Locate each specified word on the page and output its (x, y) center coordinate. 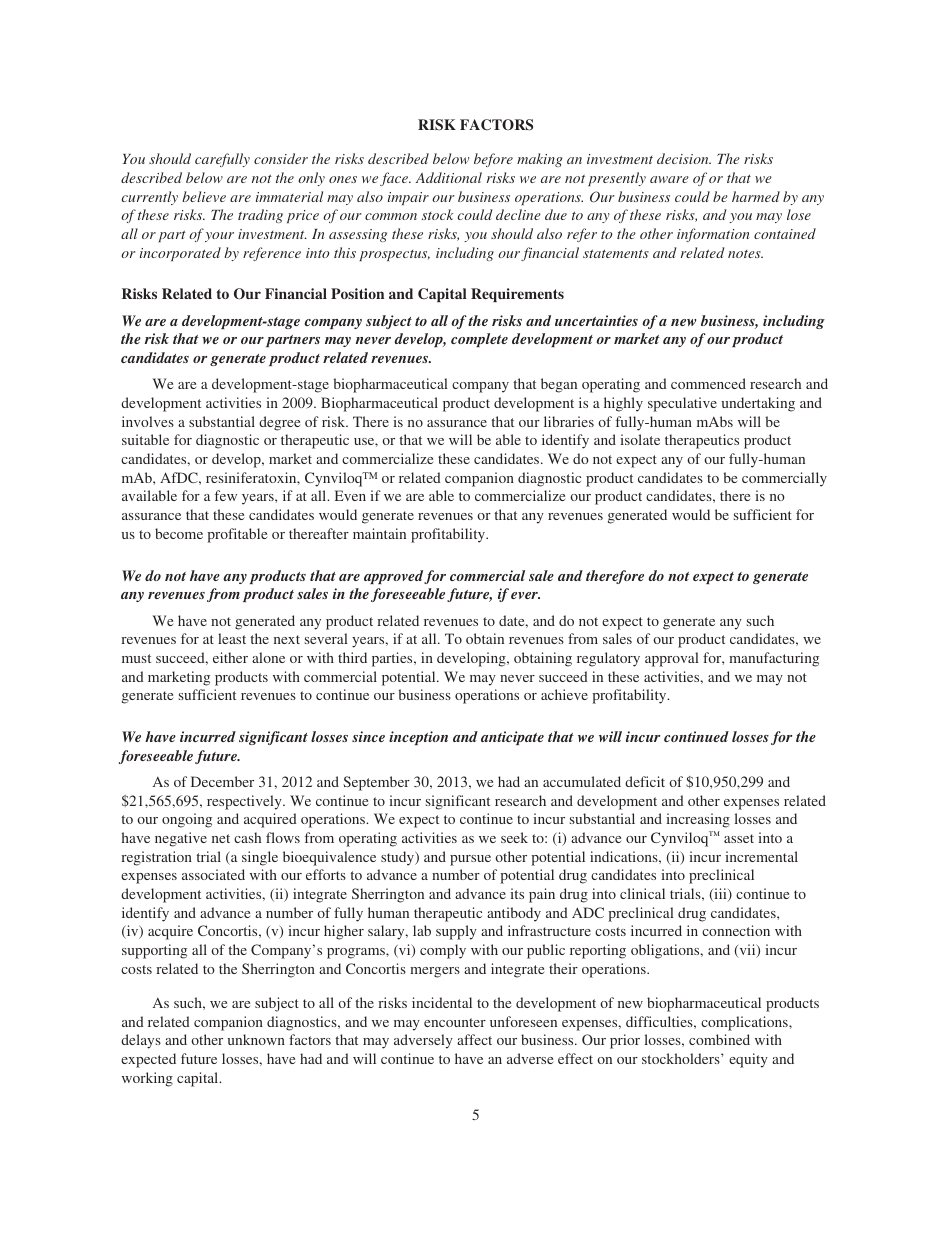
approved (393, 577)
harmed (756, 196)
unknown (256, 1039)
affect (474, 1039)
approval (672, 659)
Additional (449, 177)
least (232, 638)
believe (204, 196)
